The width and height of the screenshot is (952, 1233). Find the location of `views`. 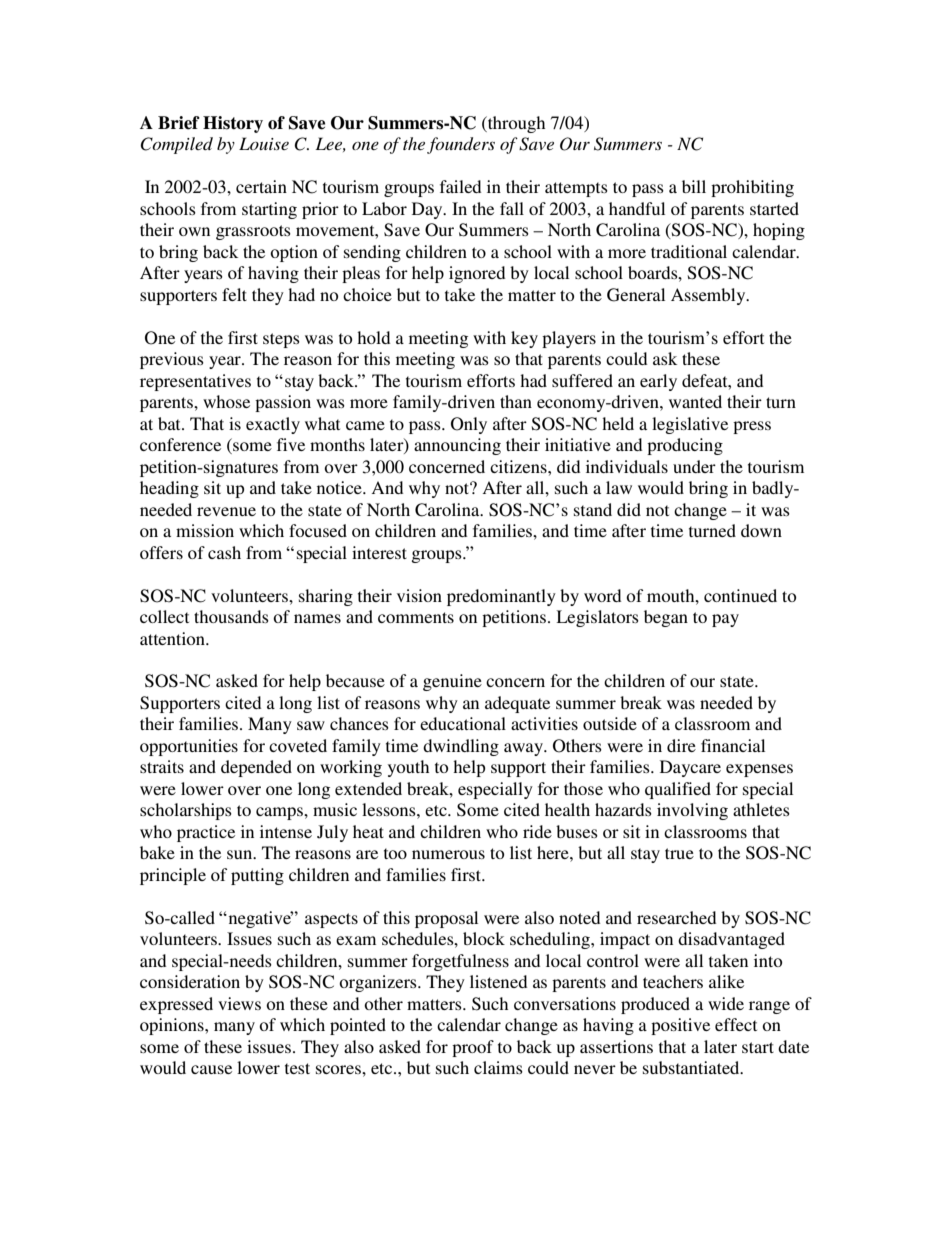

views is located at coordinates (239, 1003).
